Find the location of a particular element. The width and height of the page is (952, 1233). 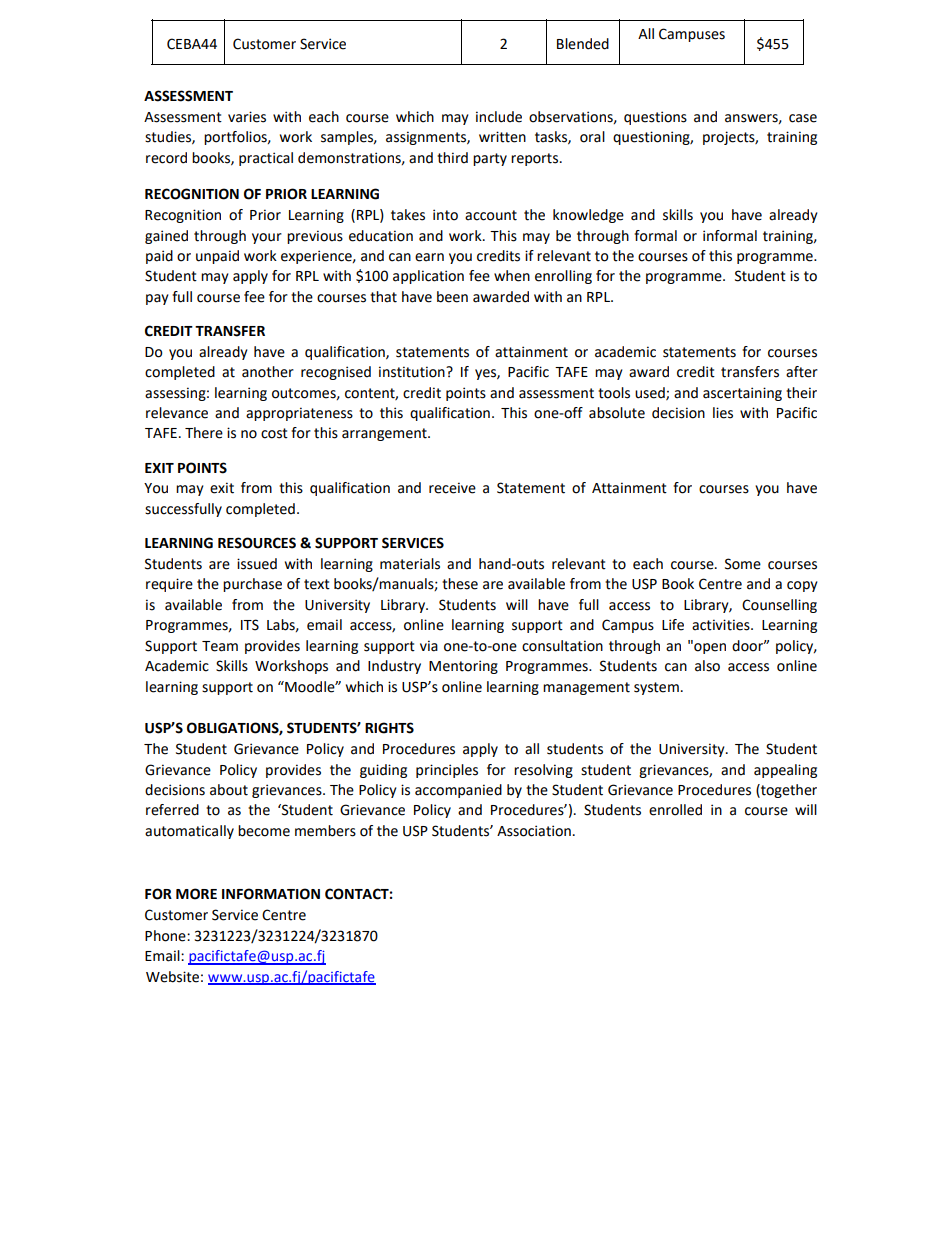

INFORMATION is located at coordinates (271, 894).
